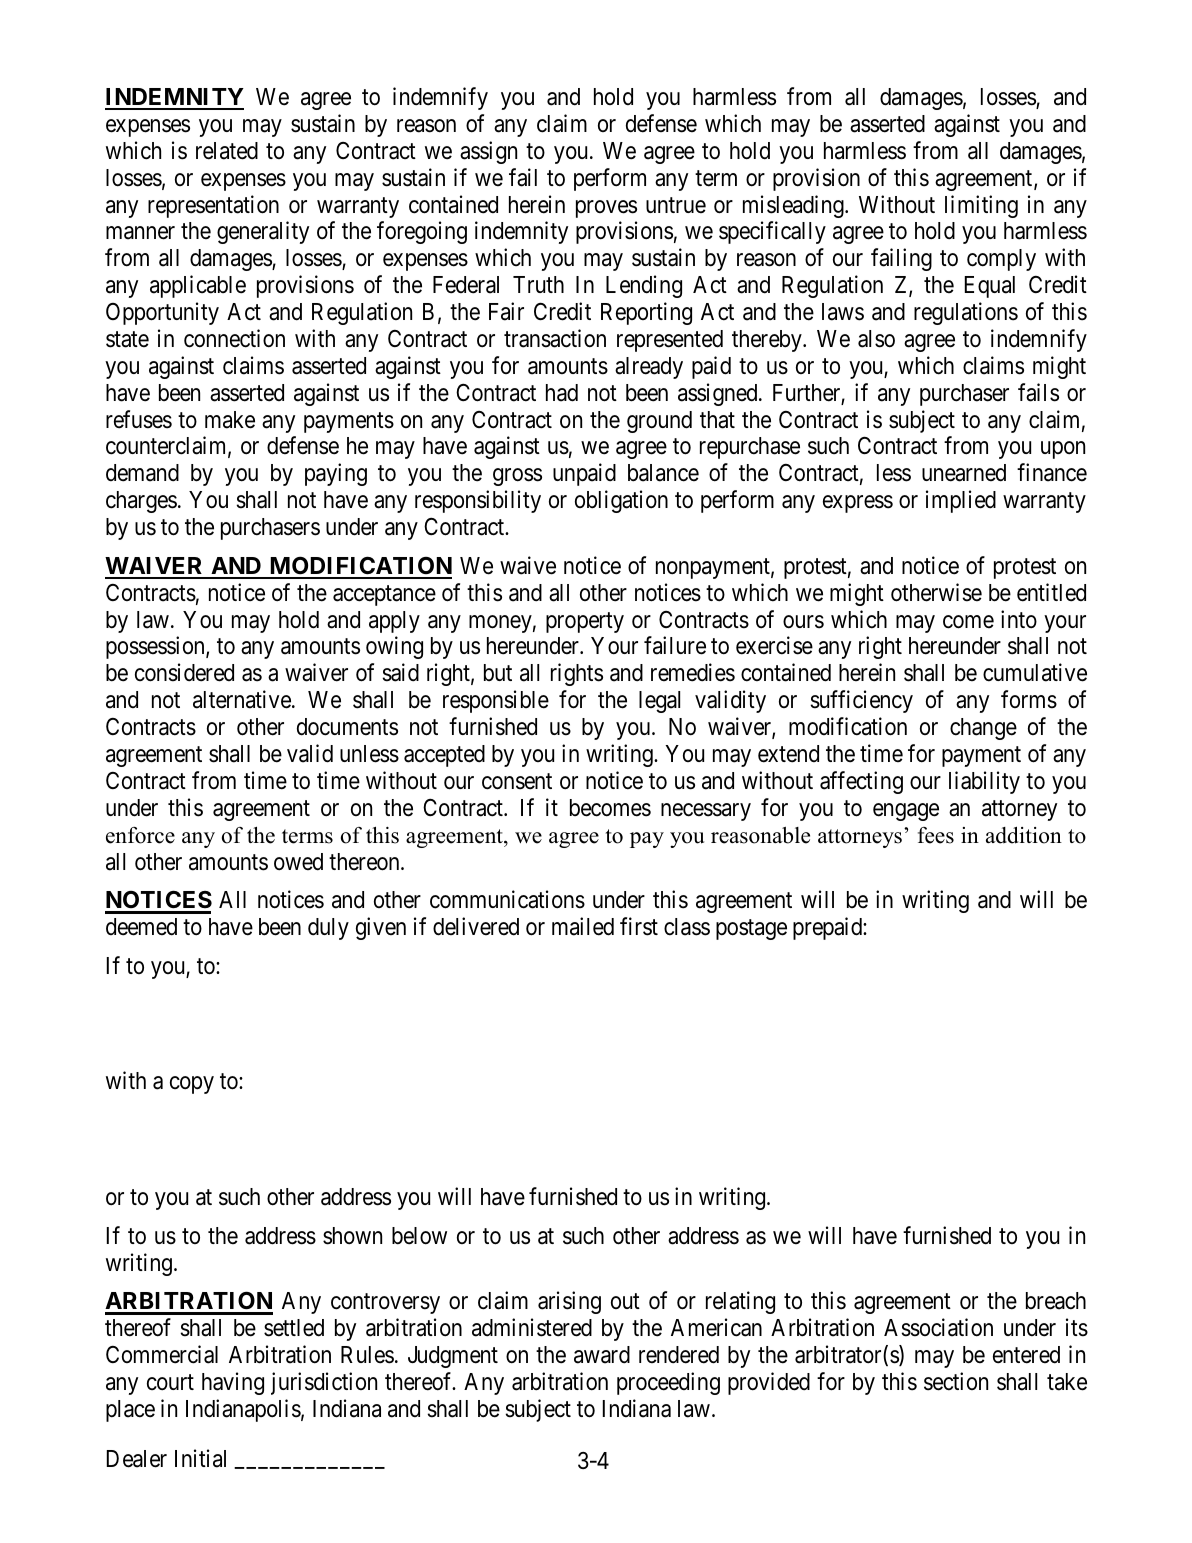 This screenshot has height=1543, width=1192. I want to click on property, so click(585, 622).
